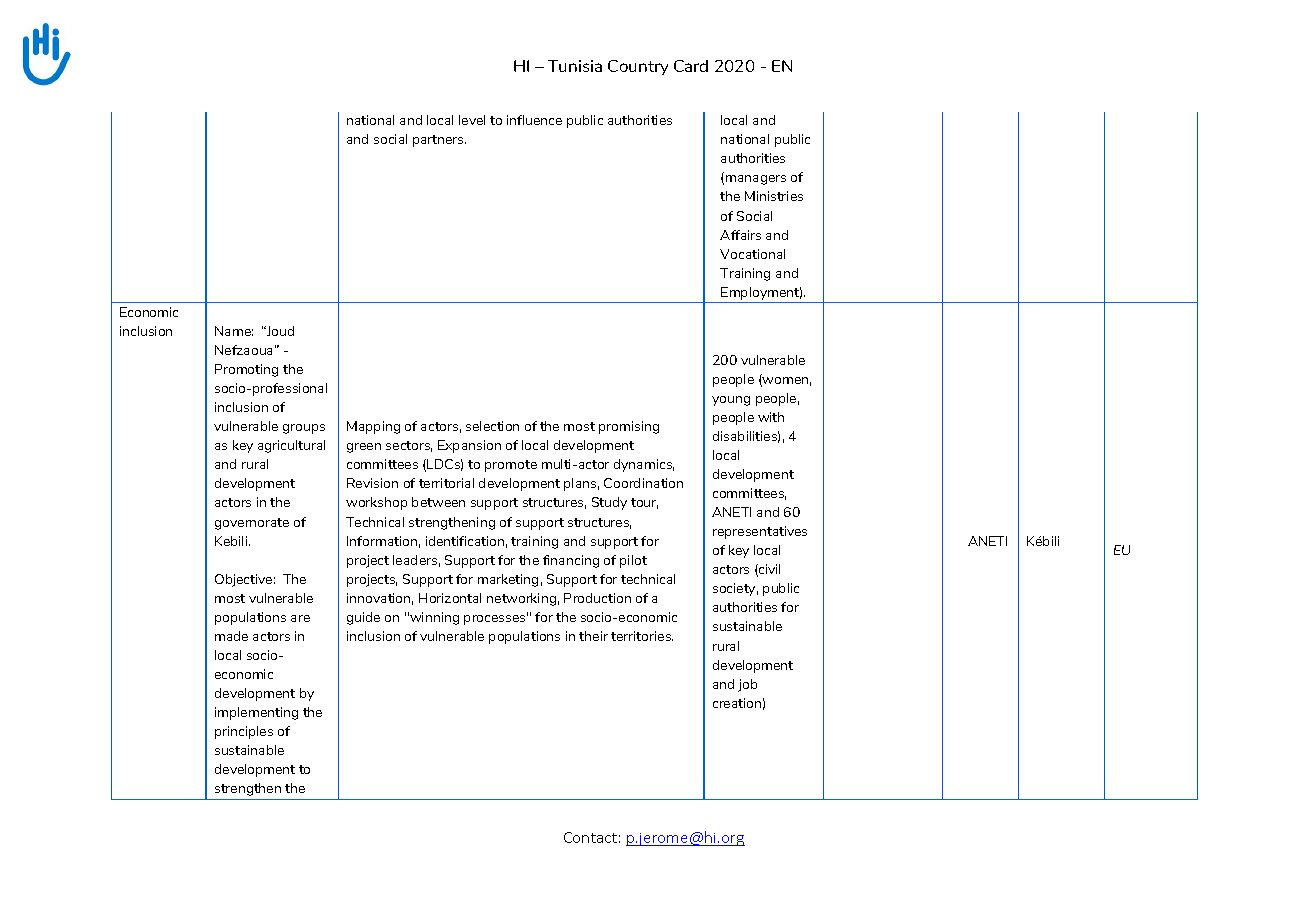 The image size is (1308, 924). I want to click on implementing, so click(256, 713).
